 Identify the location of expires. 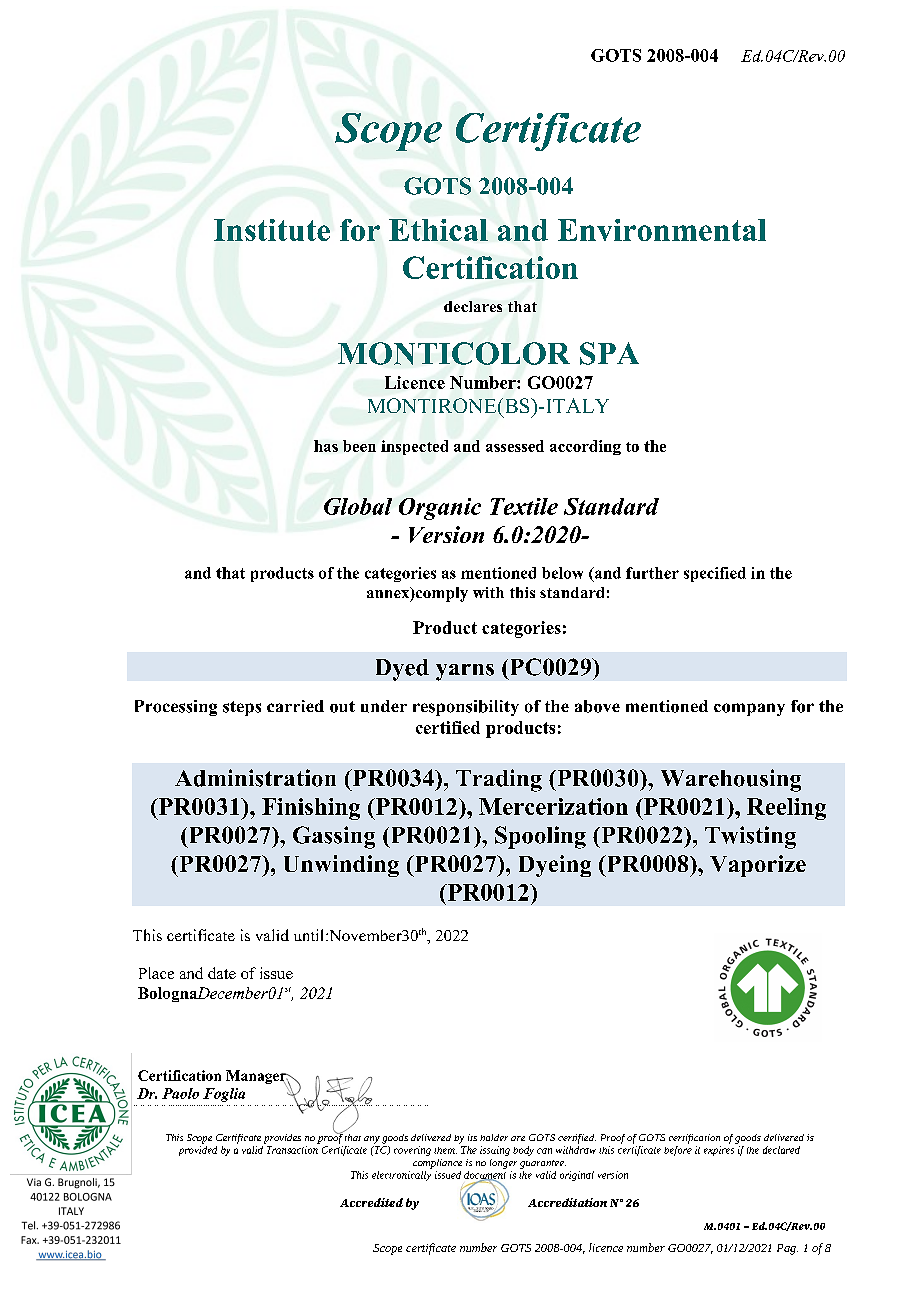
(719, 1151).
